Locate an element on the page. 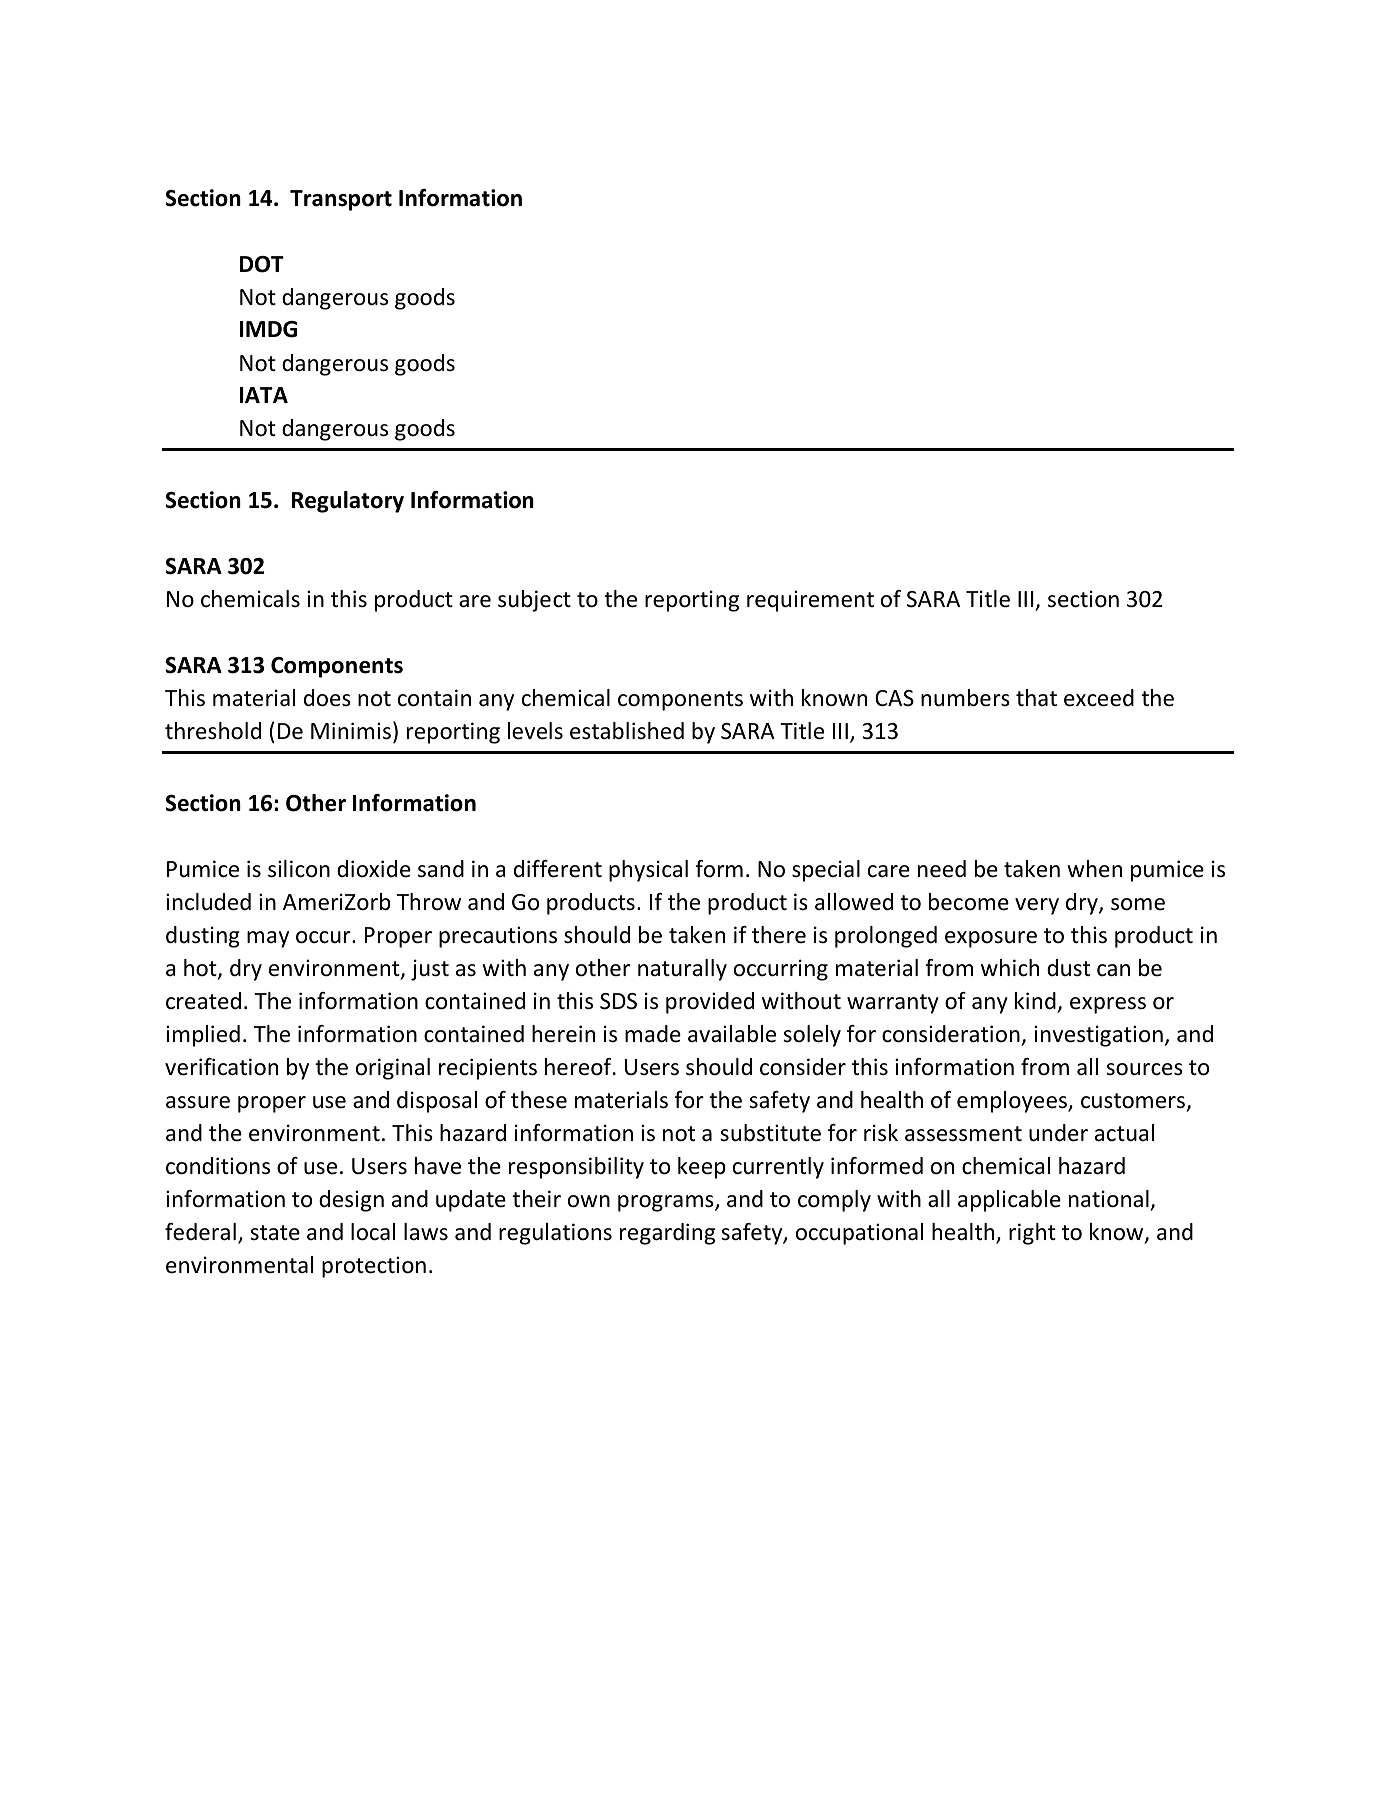  Transport is located at coordinates (341, 200).
